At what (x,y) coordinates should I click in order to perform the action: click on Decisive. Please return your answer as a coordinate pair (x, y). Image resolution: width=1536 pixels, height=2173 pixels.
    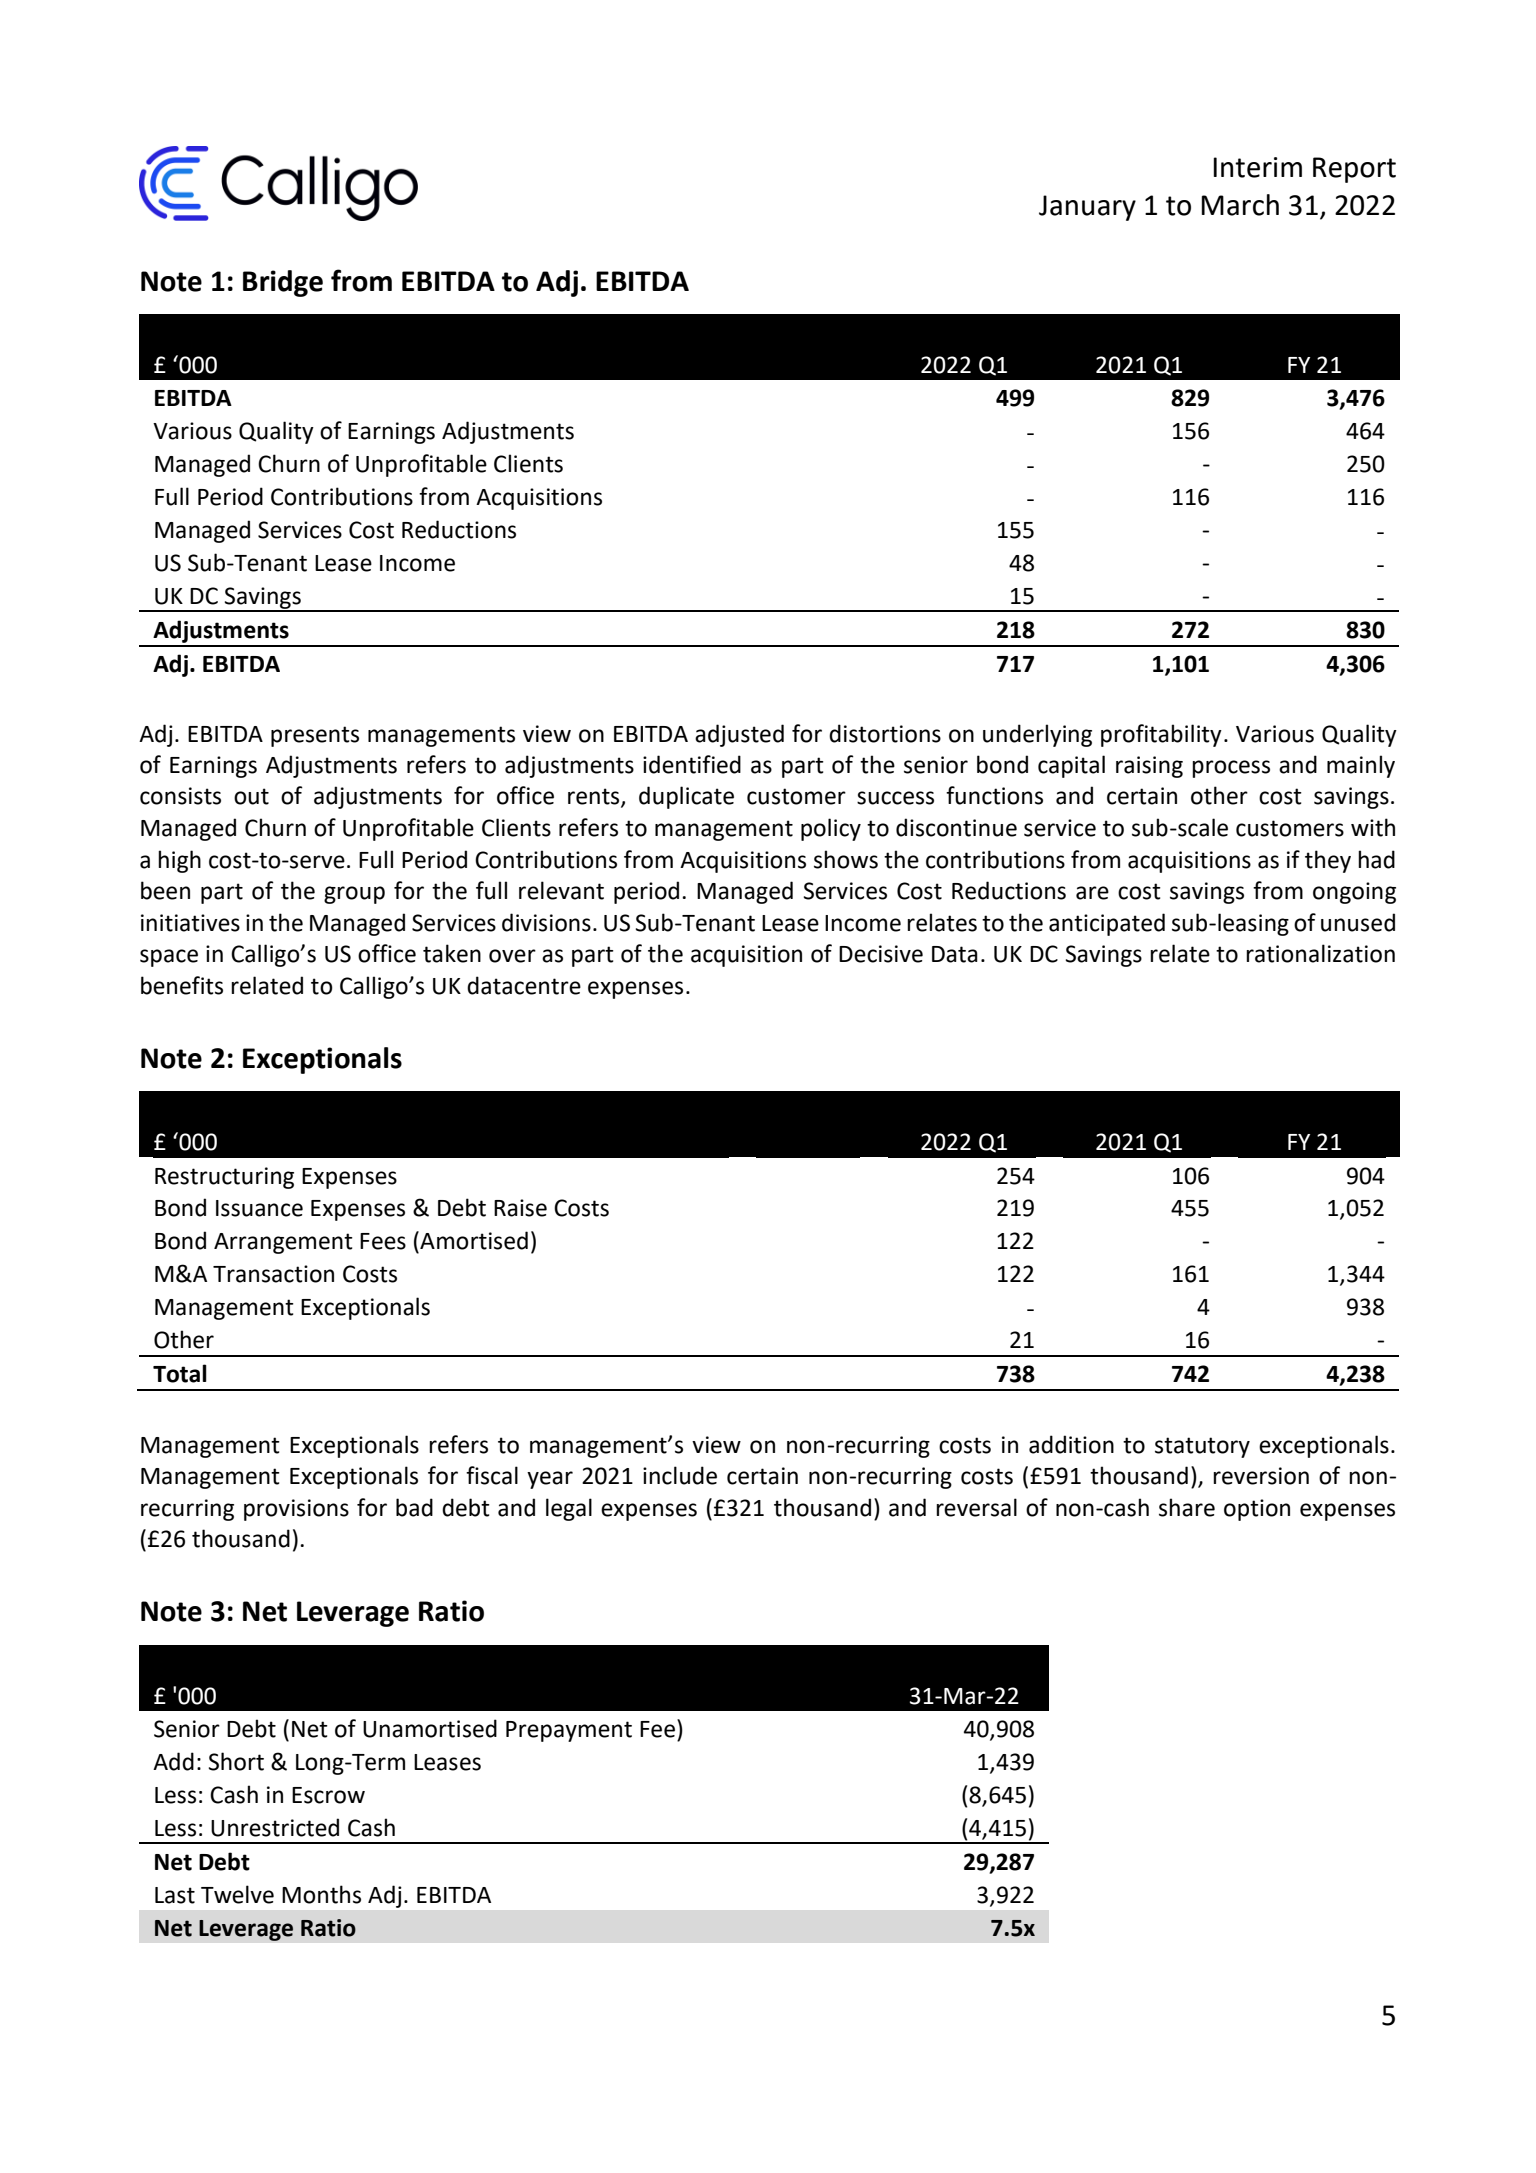
    Looking at the image, I should click on (881, 954).
